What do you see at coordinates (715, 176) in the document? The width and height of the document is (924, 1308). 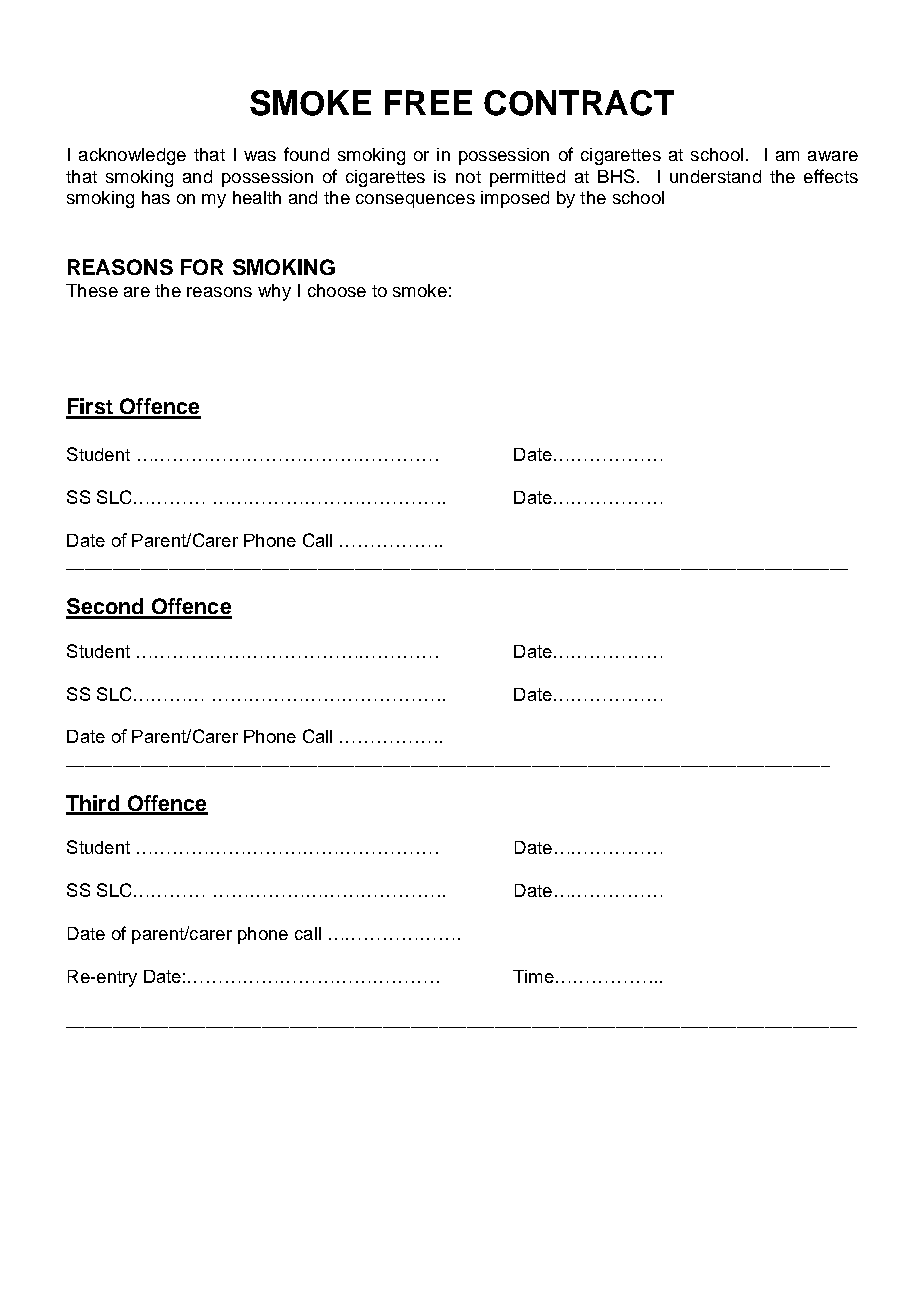 I see `understand` at bounding box center [715, 176].
